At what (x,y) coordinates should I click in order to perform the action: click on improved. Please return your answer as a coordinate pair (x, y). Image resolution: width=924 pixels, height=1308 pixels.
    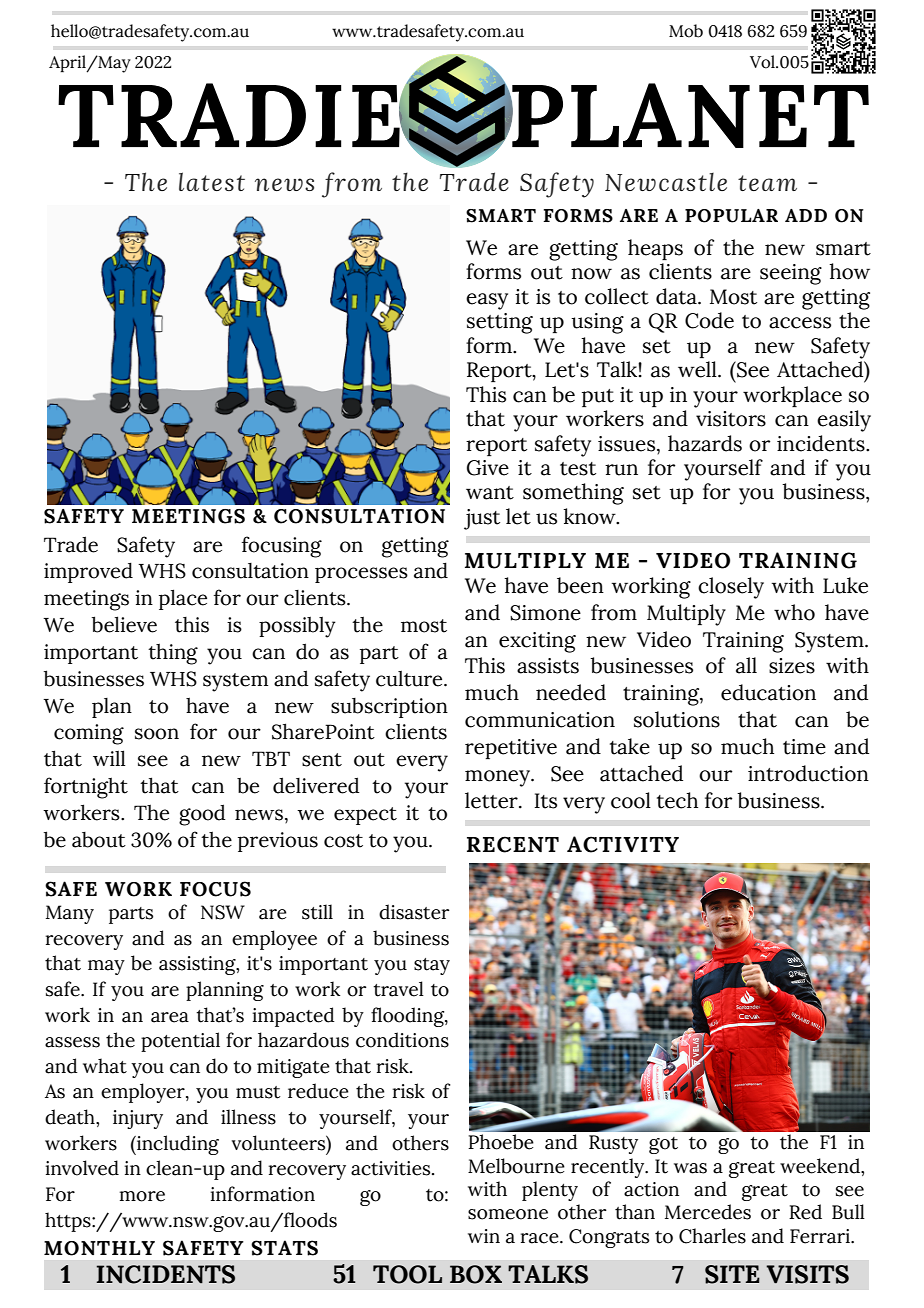
    Looking at the image, I should click on (88, 572).
